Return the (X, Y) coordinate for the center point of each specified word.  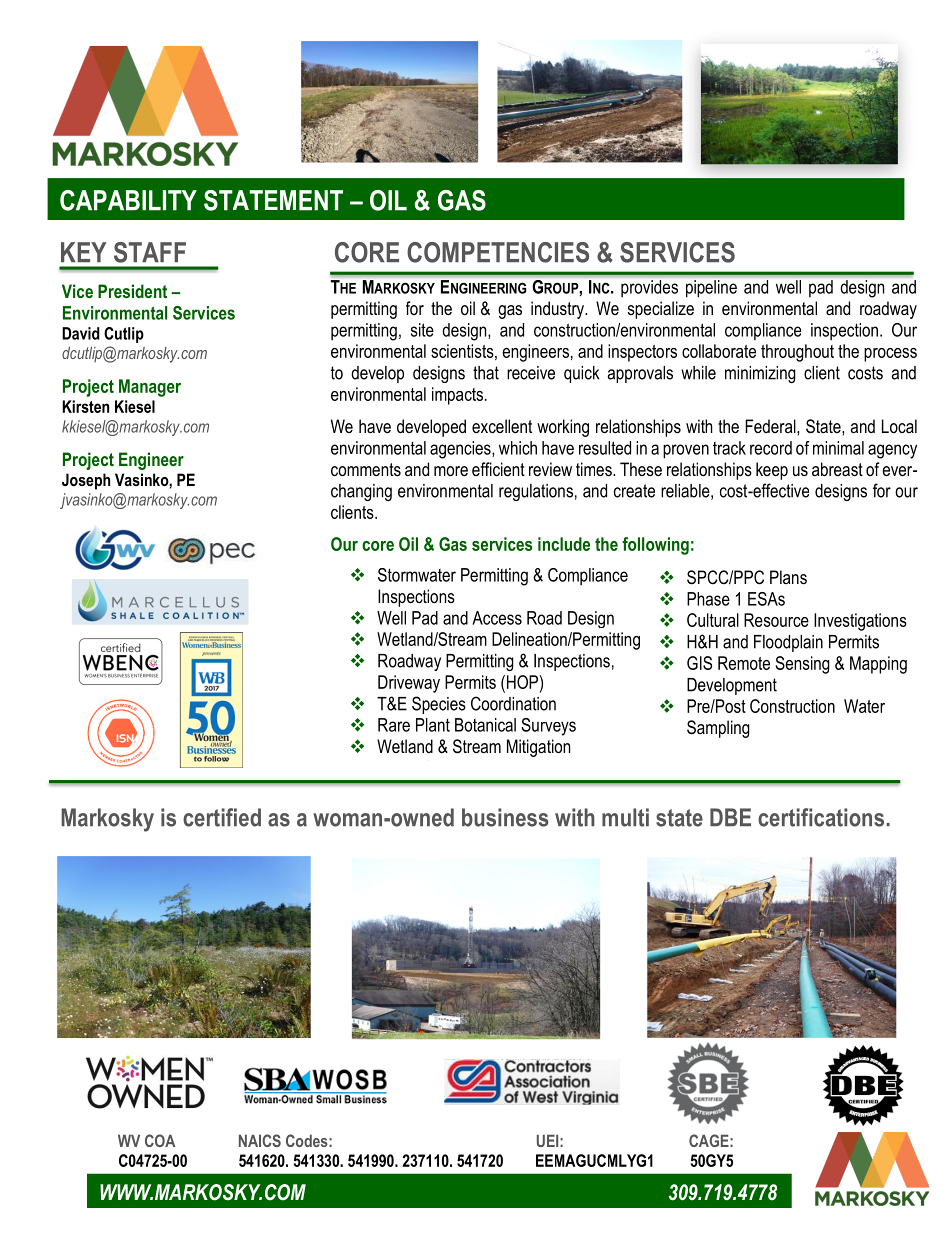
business (505, 817)
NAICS (260, 1140)
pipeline (711, 288)
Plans (788, 577)
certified (222, 817)
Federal (771, 426)
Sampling (718, 729)
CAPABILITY (128, 200)
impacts (459, 396)
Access (497, 618)
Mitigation (538, 748)
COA (160, 1140)
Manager (150, 388)
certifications (821, 817)
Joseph (86, 481)
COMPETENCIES (498, 252)
